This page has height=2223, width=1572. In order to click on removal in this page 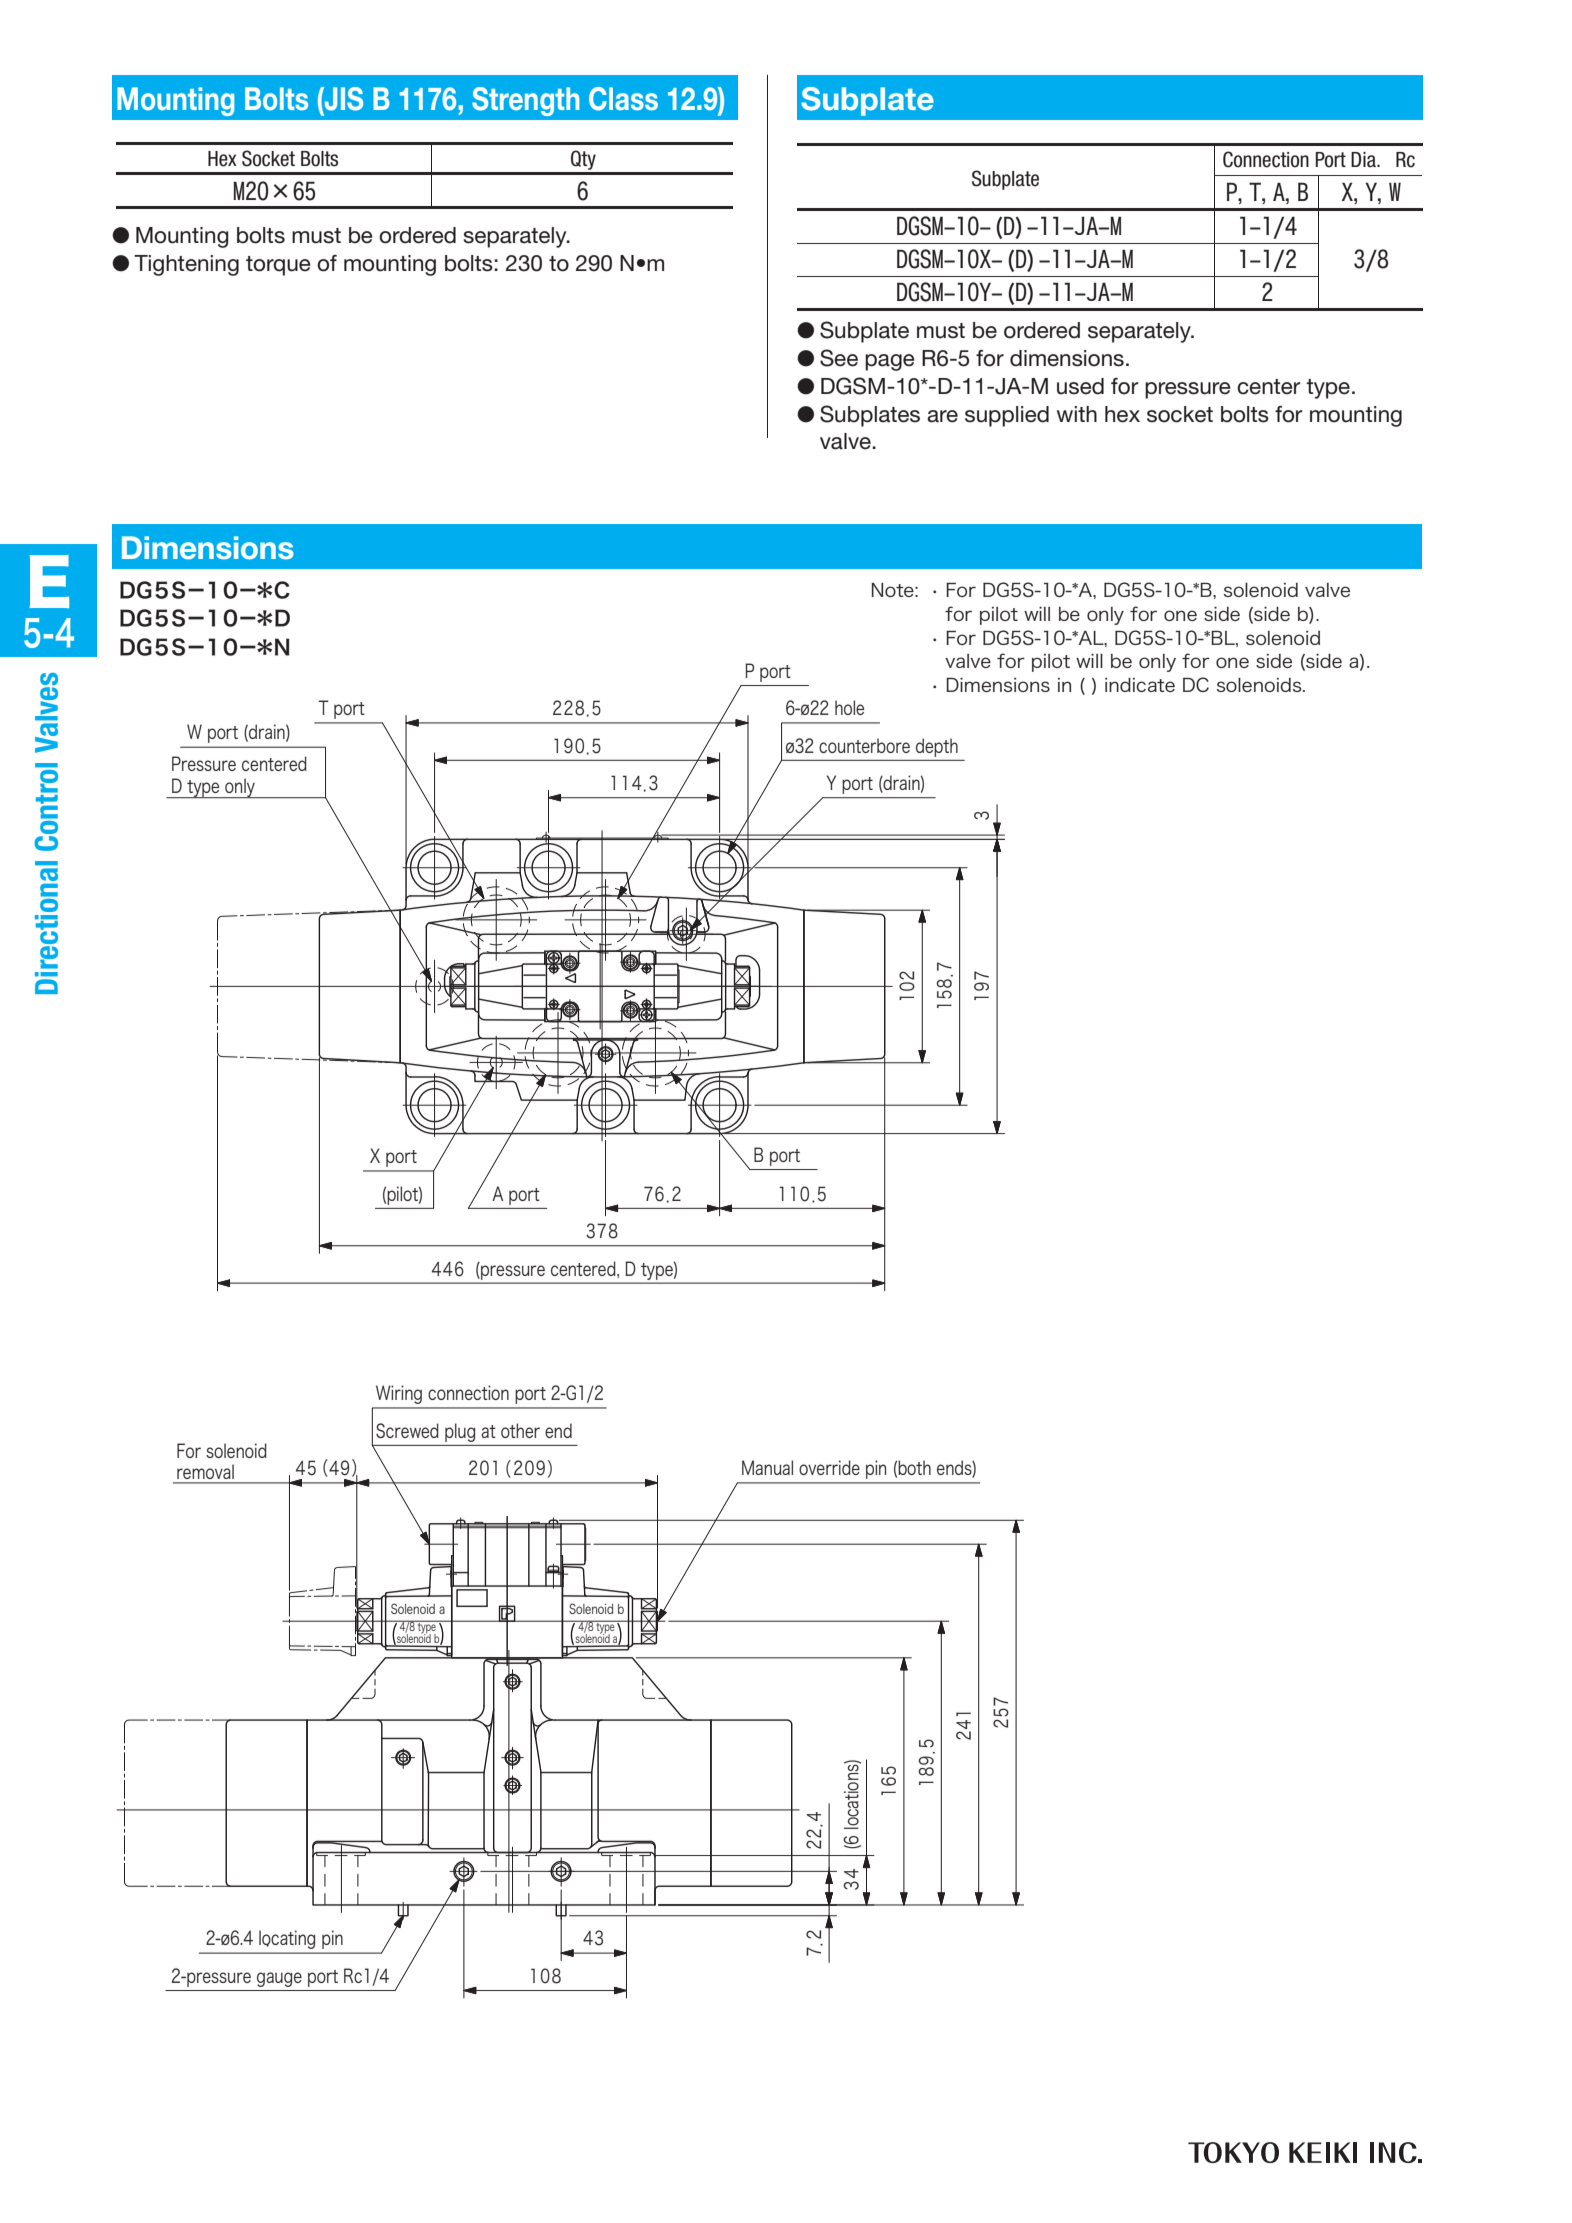, I will do `click(205, 1472)`.
